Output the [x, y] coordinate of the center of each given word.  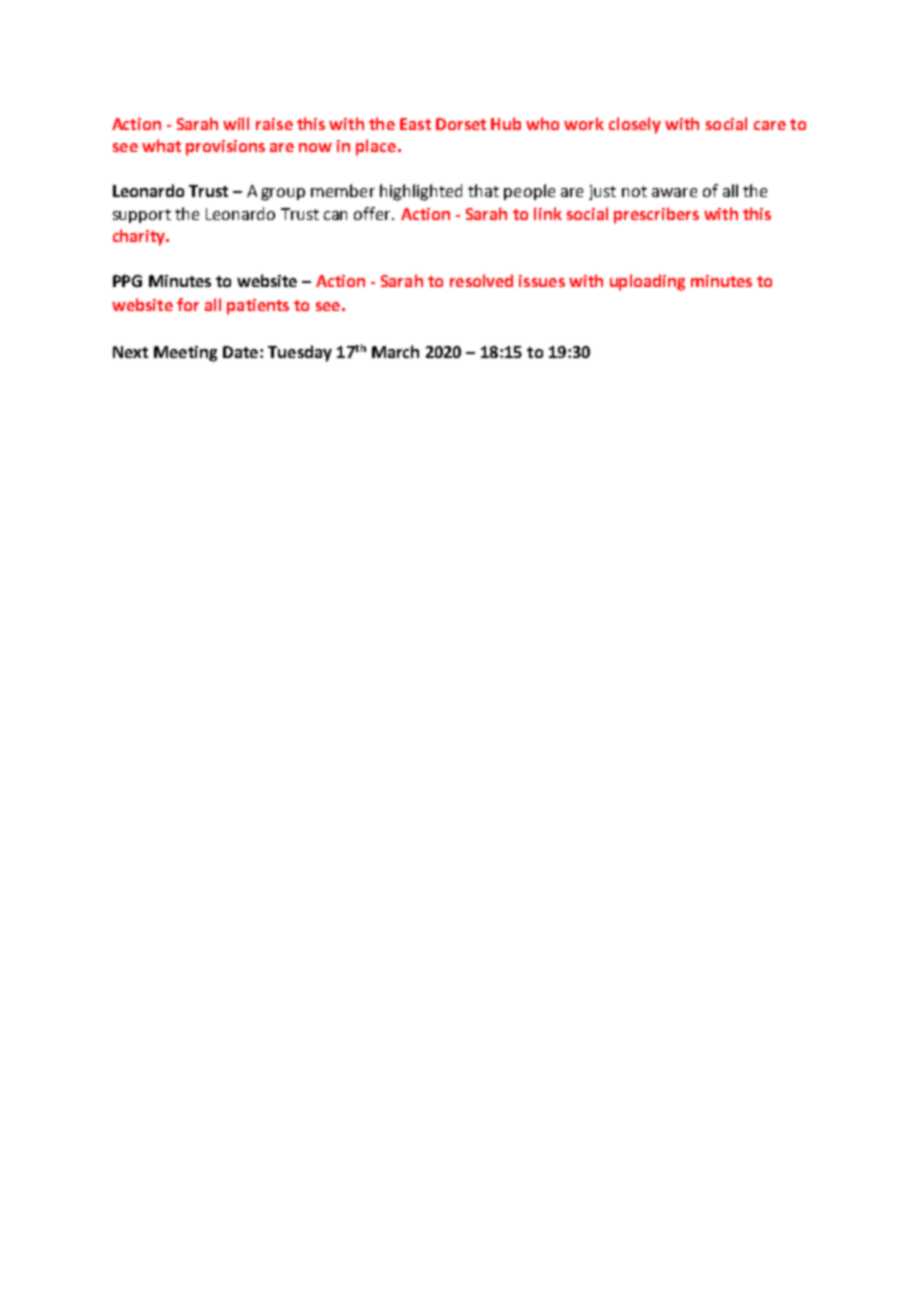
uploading [647, 282]
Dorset [461, 124]
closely [635, 125]
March [395, 351]
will [236, 123]
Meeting [185, 354]
